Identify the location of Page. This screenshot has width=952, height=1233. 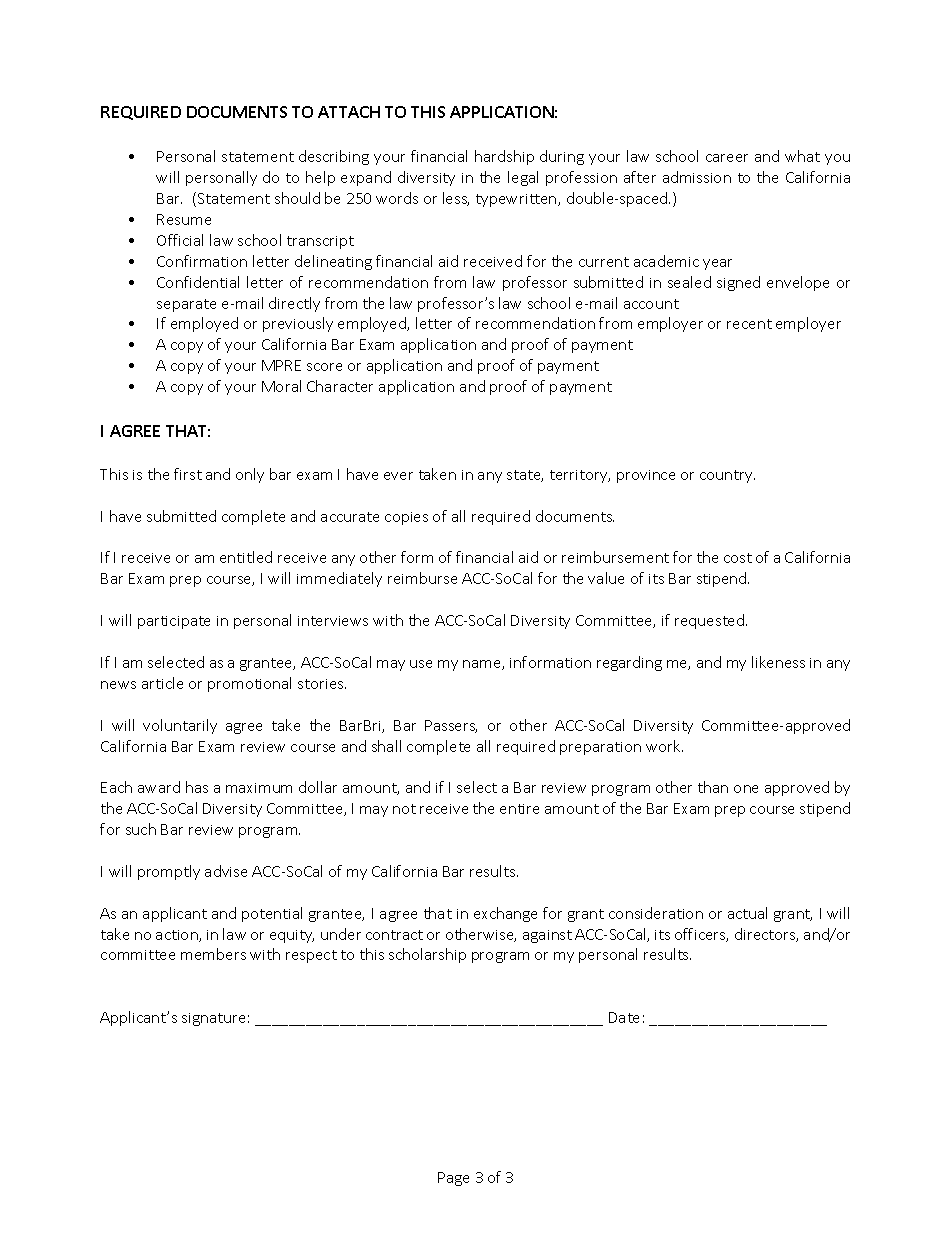
(453, 1179).
